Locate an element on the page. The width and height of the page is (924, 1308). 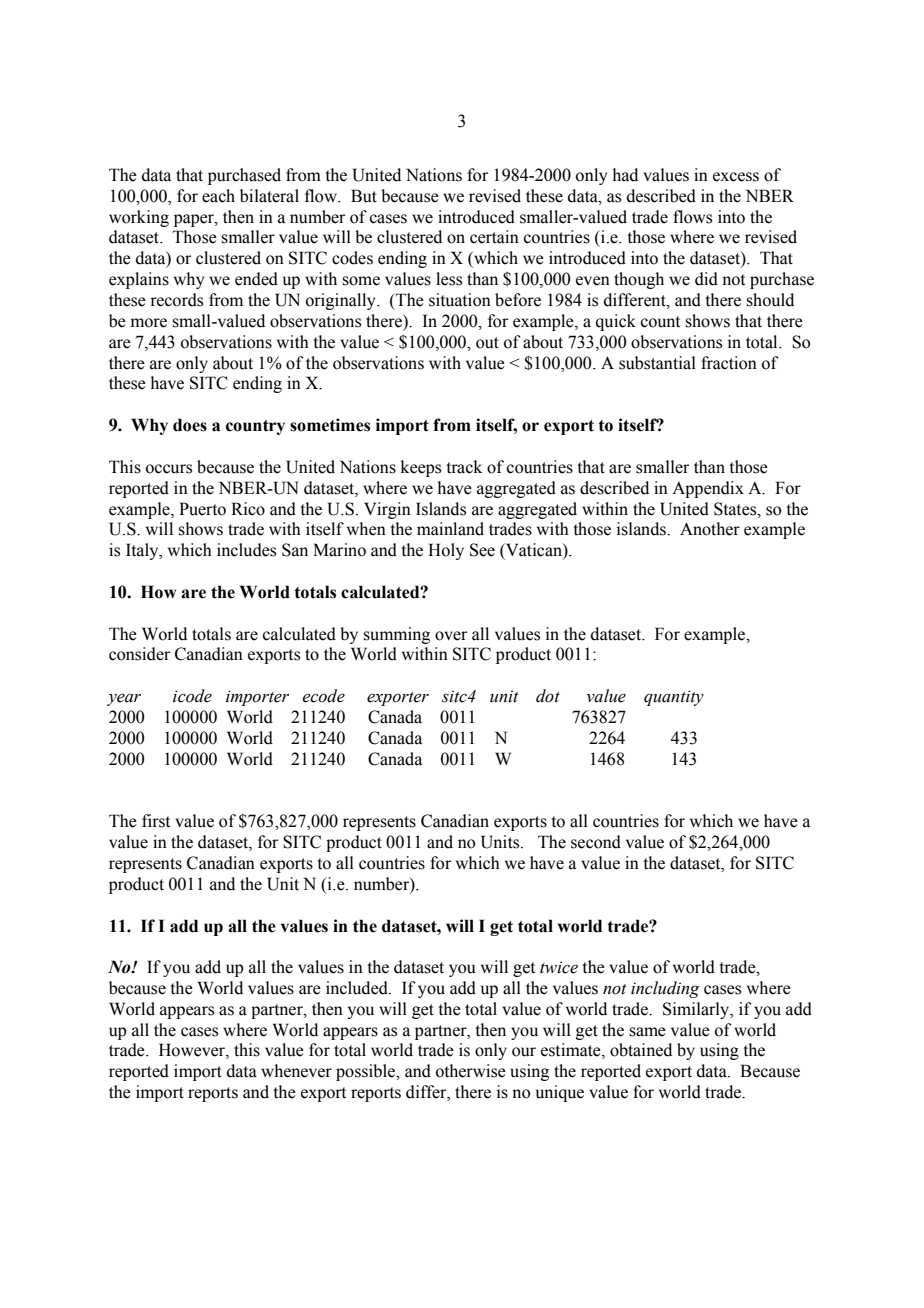
year is located at coordinates (124, 699).
